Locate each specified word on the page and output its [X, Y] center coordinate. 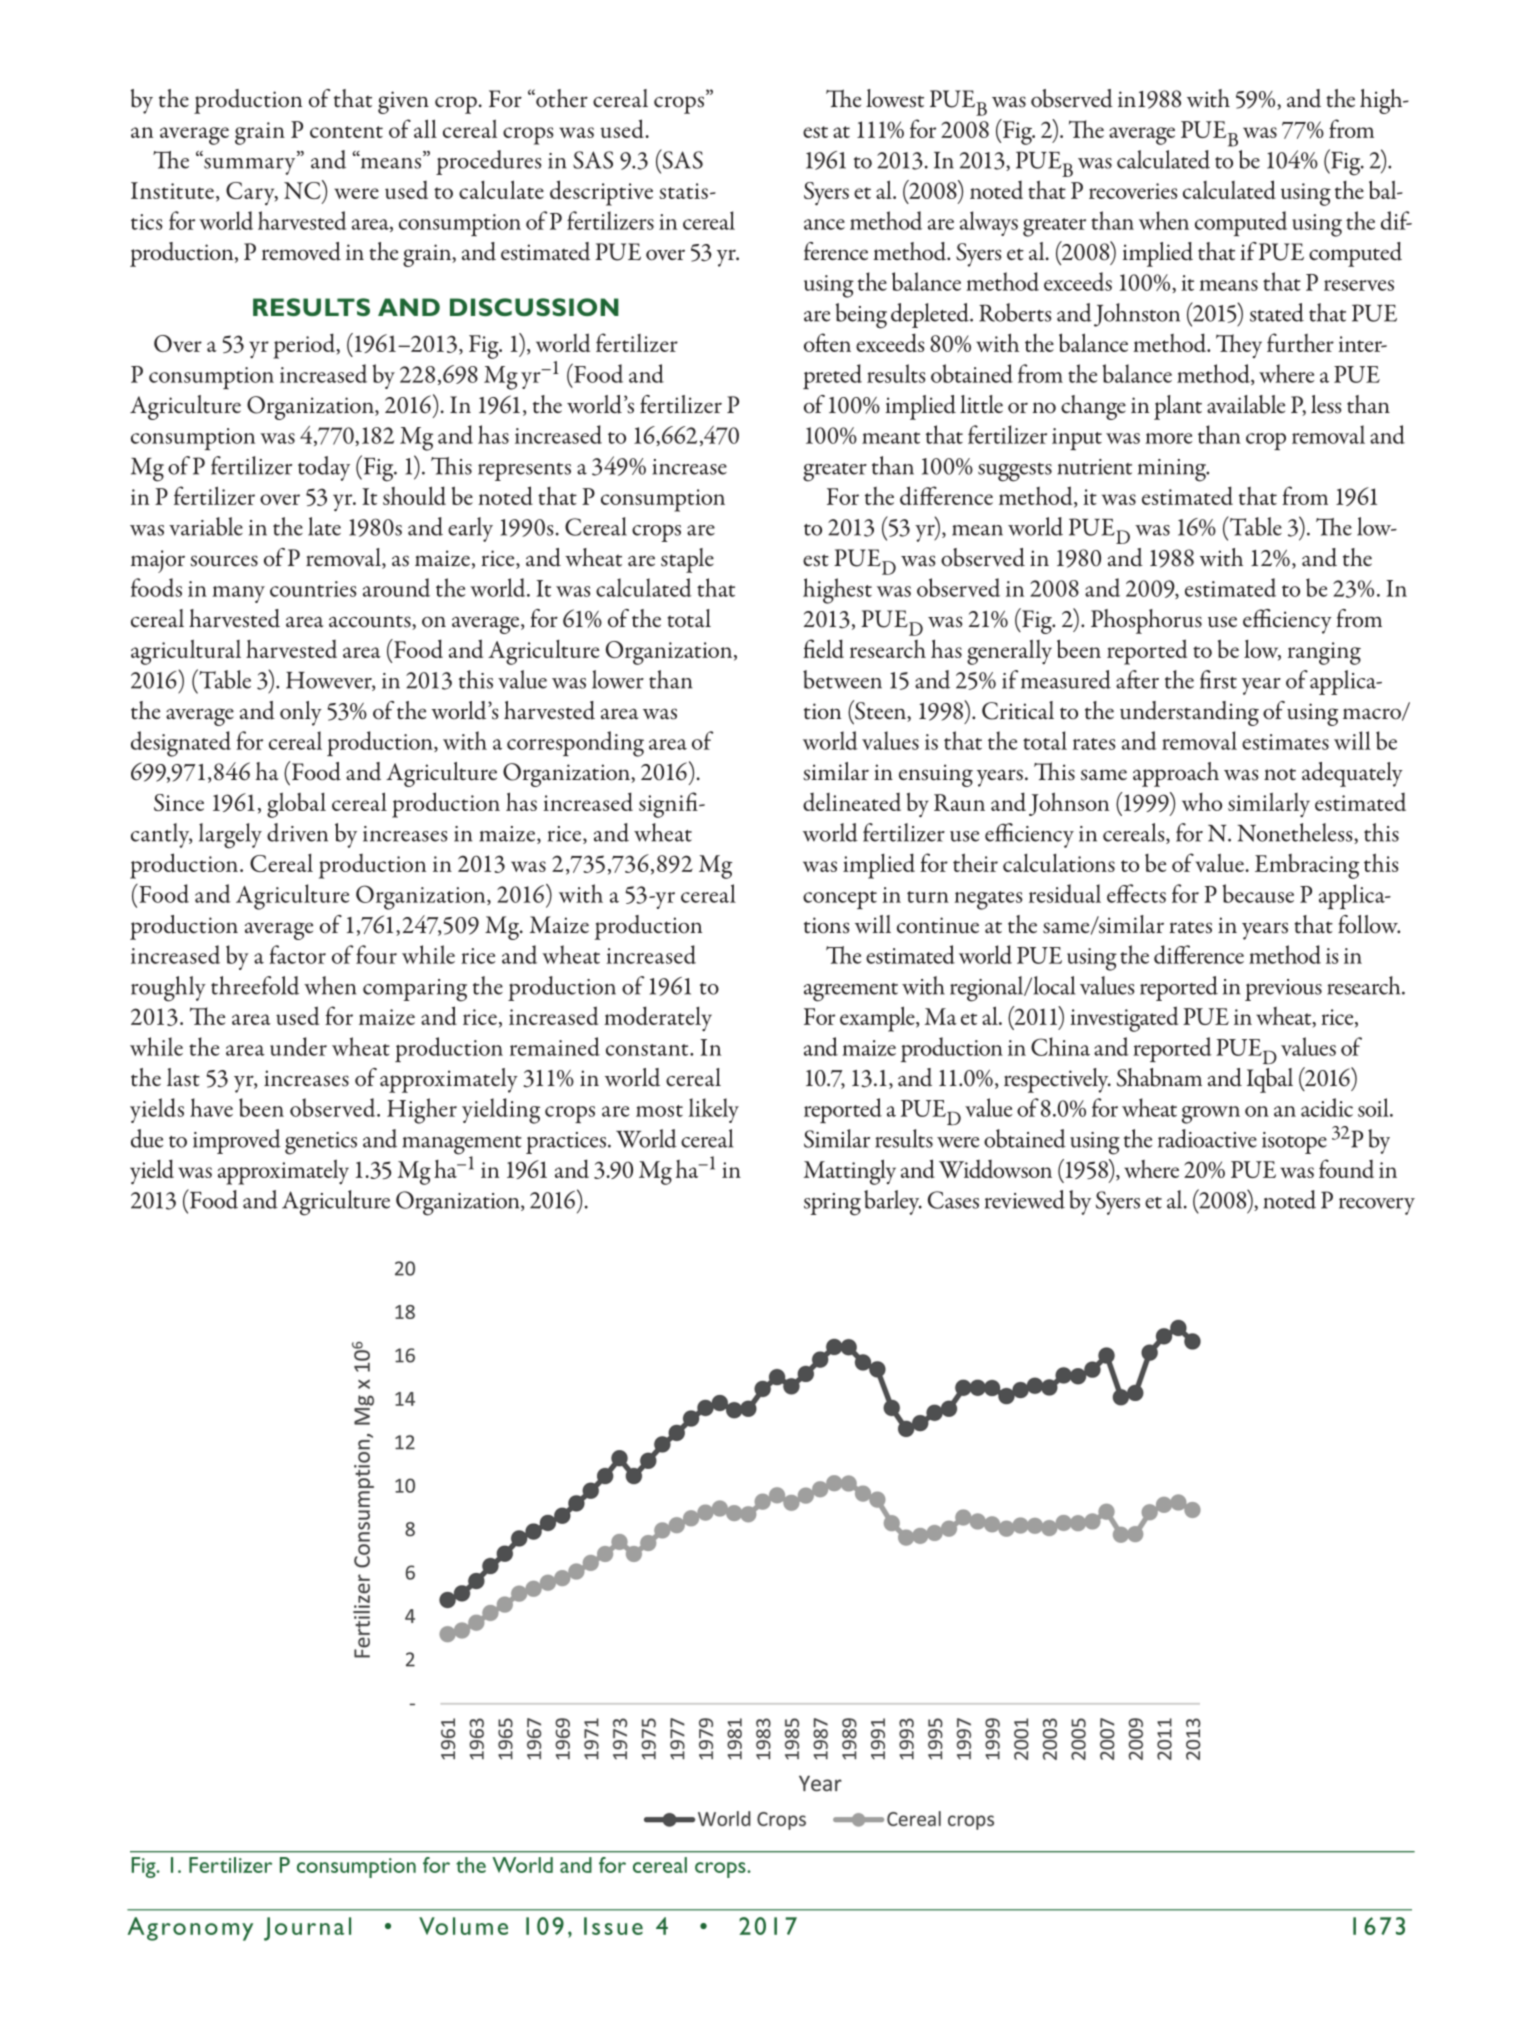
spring [832, 1204]
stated [1277, 312]
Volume [463, 1926]
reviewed [1025, 1199]
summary [250, 165]
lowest [895, 98]
